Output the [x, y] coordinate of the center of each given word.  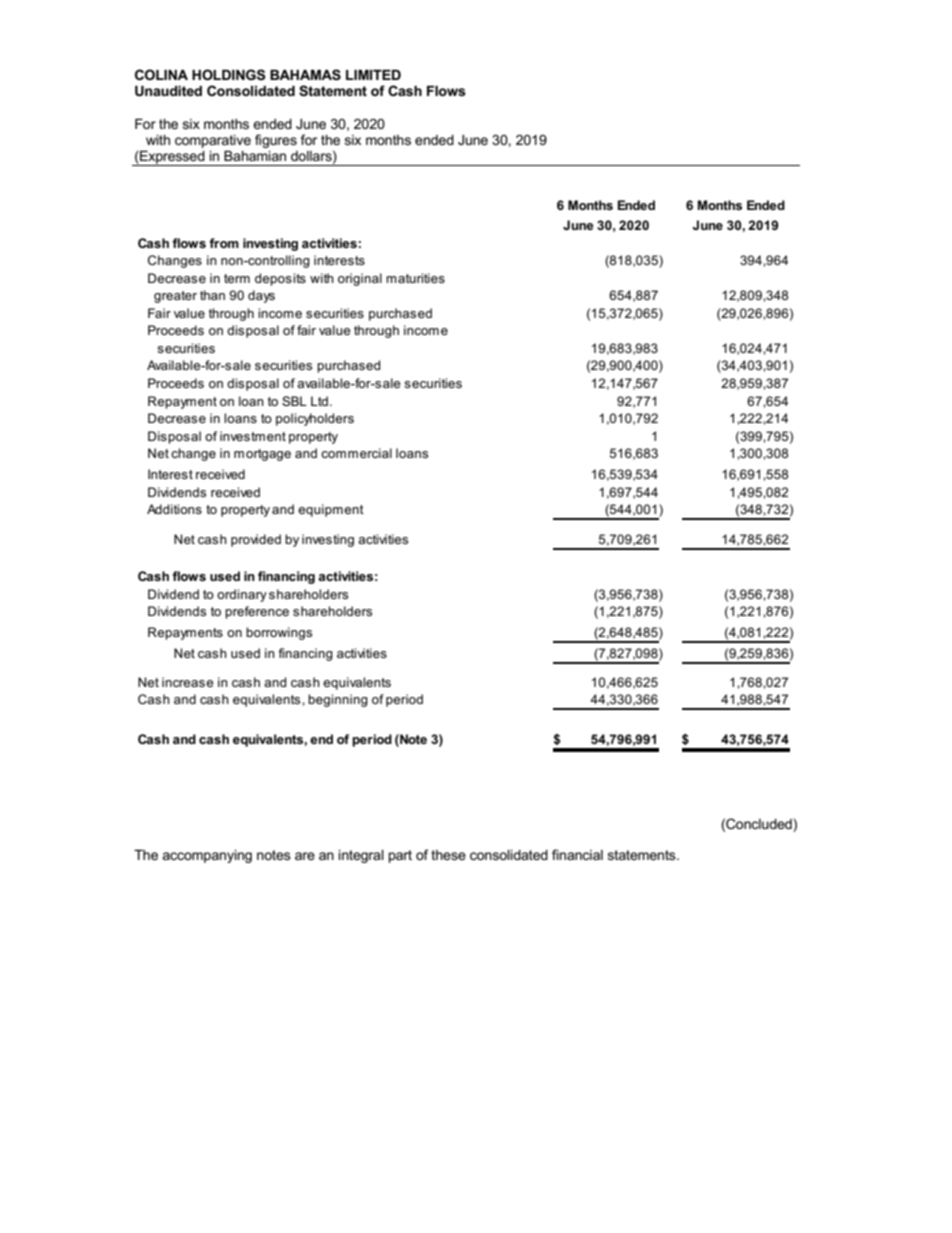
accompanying [207, 856]
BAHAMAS [305, 75]
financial [577, 854]
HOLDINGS [228, 74]
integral [361, 856]
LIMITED [373, 75]
